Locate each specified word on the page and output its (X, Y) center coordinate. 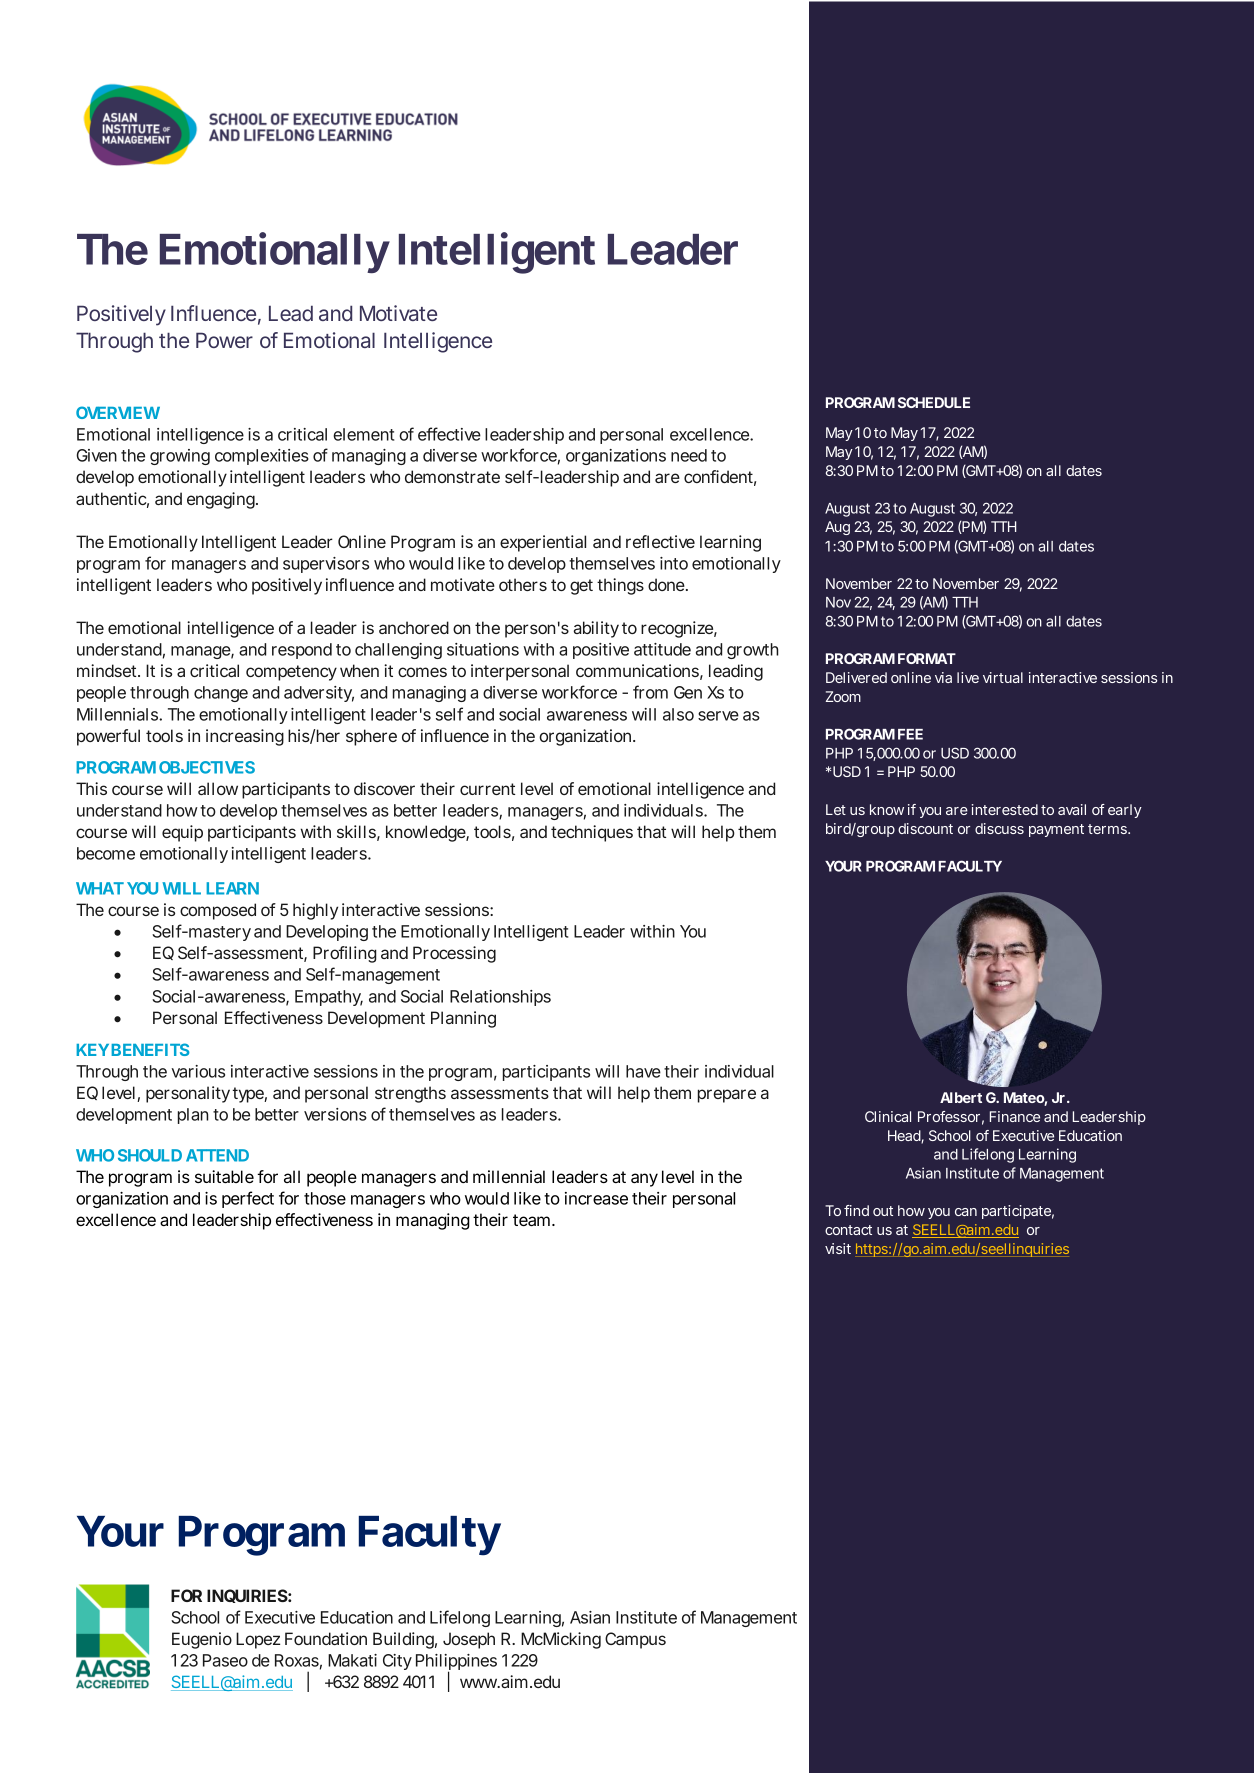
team (530, 1220)
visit (838, 1248)
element (363, 434)
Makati (352, 1660)
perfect (248, 1199)
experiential (543, 543)
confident (718, 476)
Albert (961, 1097)
